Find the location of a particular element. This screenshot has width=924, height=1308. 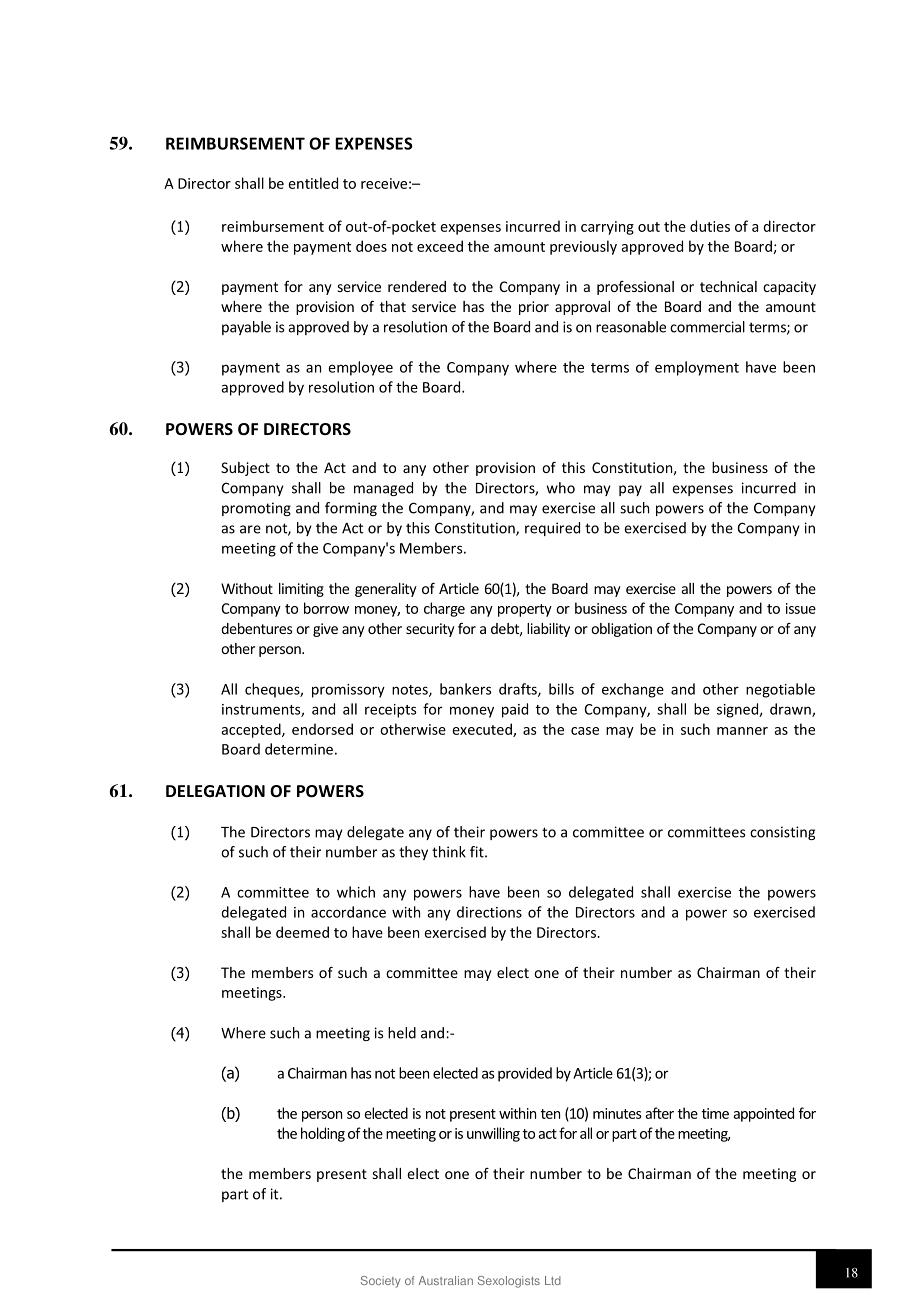

entitled is located at coordinates (313, 183).
